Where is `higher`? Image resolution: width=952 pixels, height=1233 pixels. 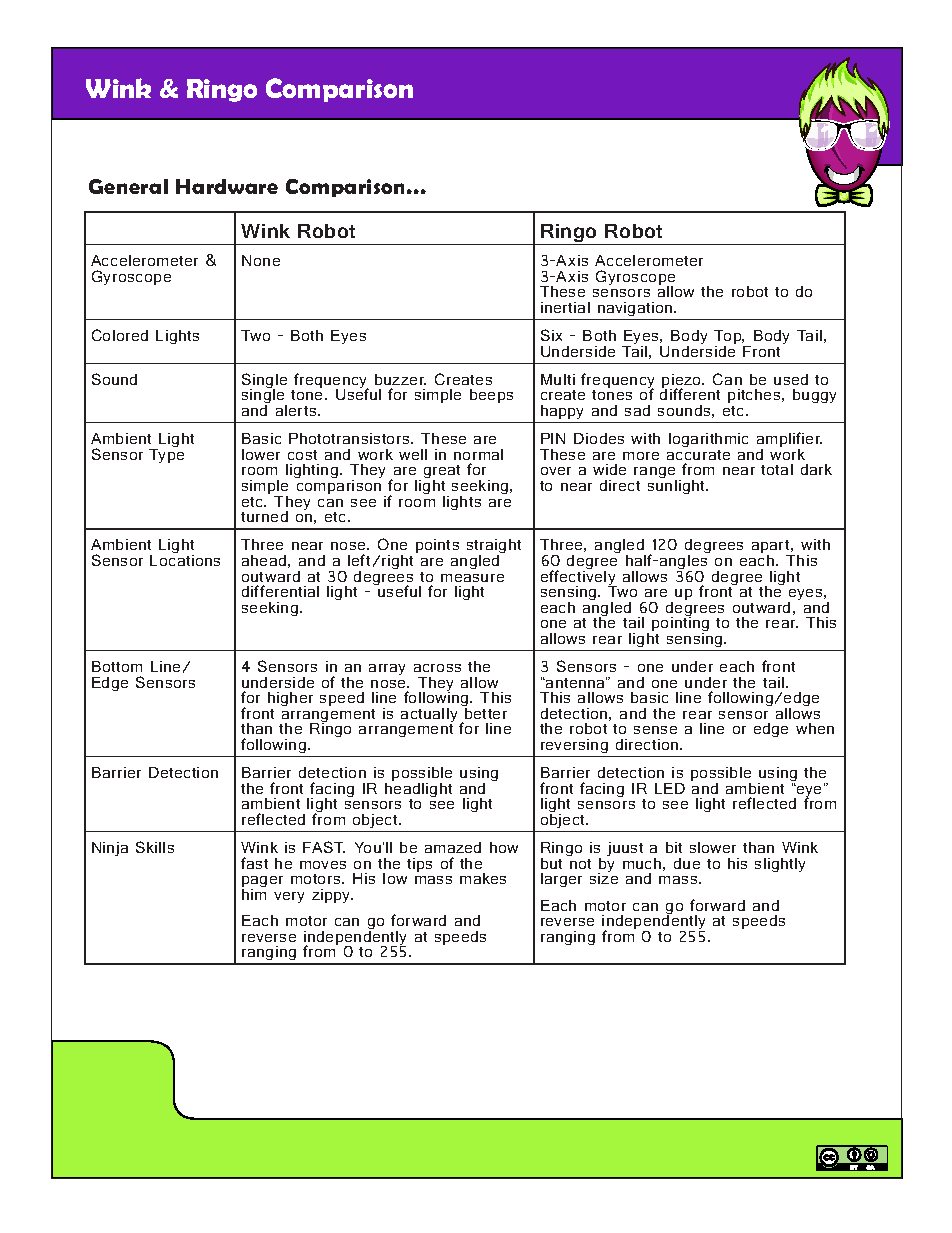
higher is located at coordinates (290, 699).
